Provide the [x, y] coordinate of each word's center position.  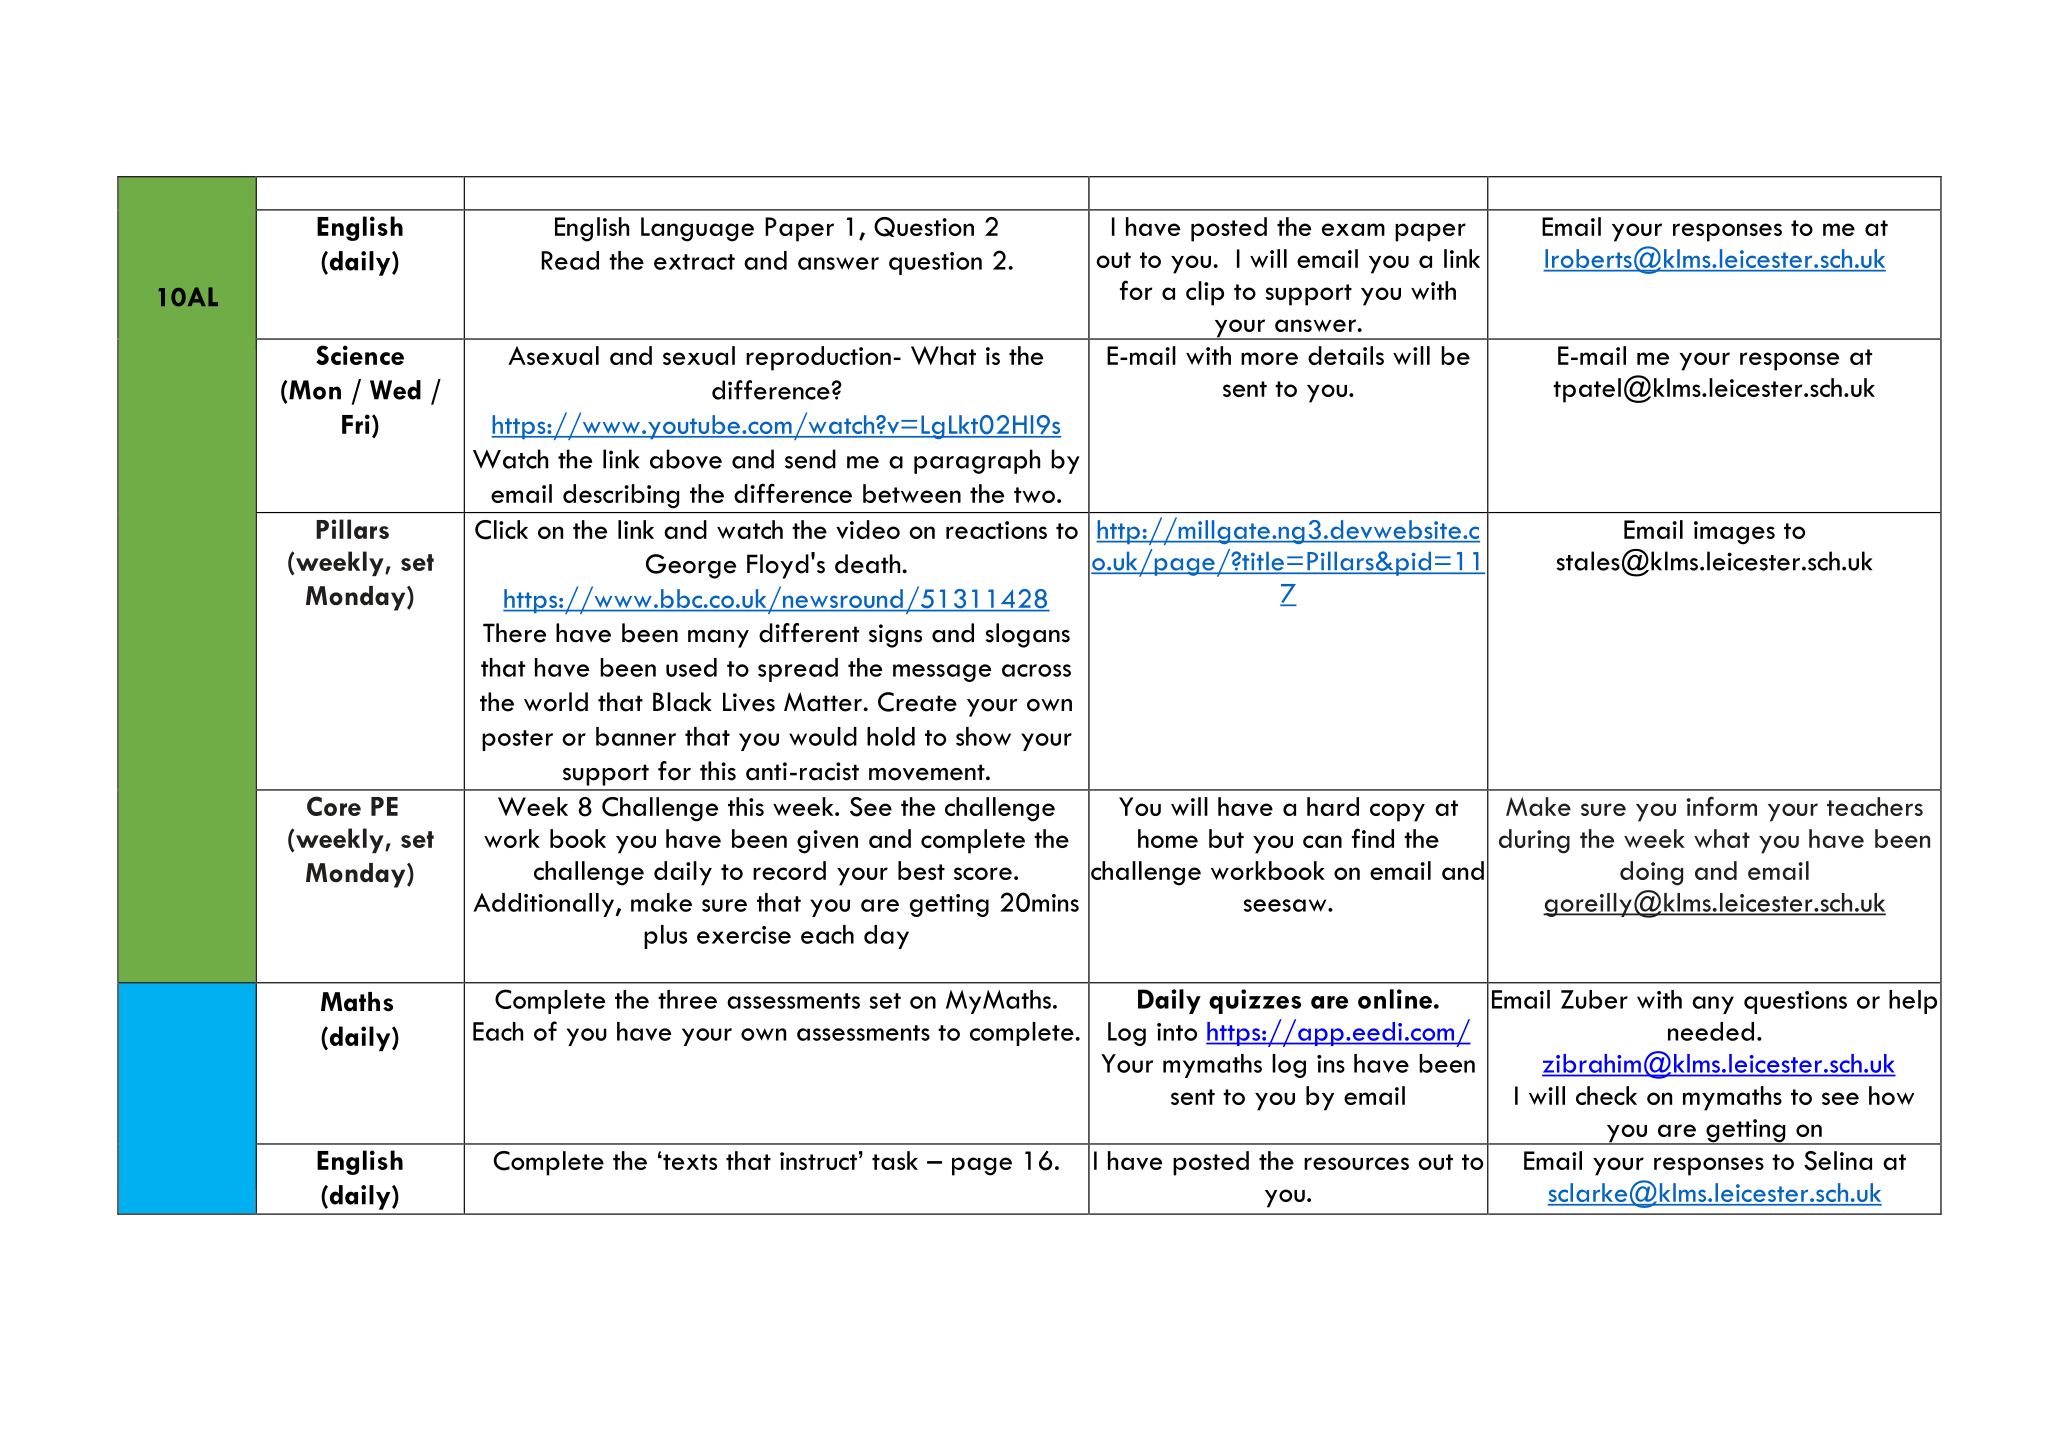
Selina [1838, 1161]
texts [689, 1162]
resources [1356, 1163]
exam [1353, 229]
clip [1205, 293]
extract [694, 262]
